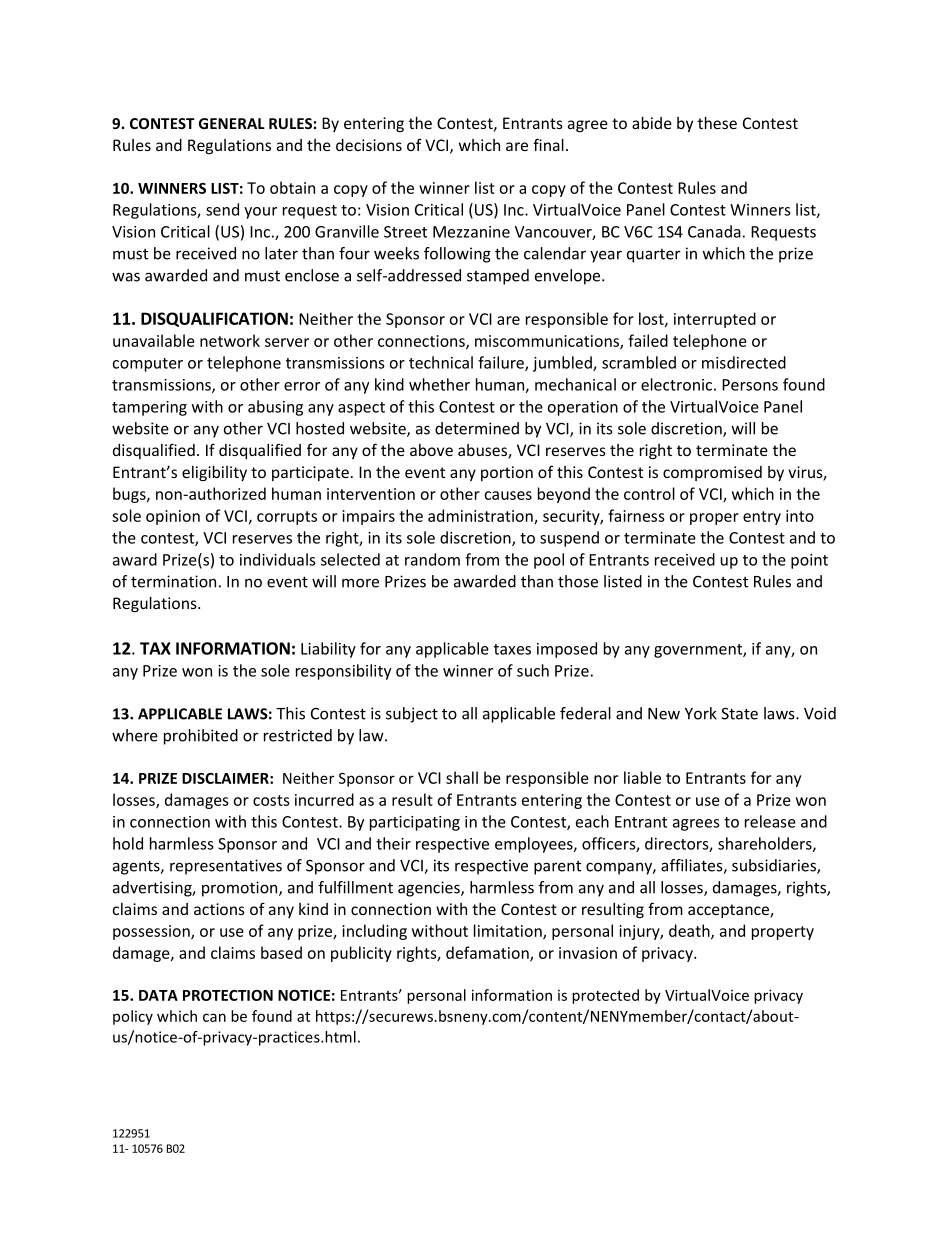 The width and height of the screenshot is (952, 1233). What do you see at coordinates (228, 995) in the screenshot?
I see `PROTECTION` at bounding box center [228, 995].
